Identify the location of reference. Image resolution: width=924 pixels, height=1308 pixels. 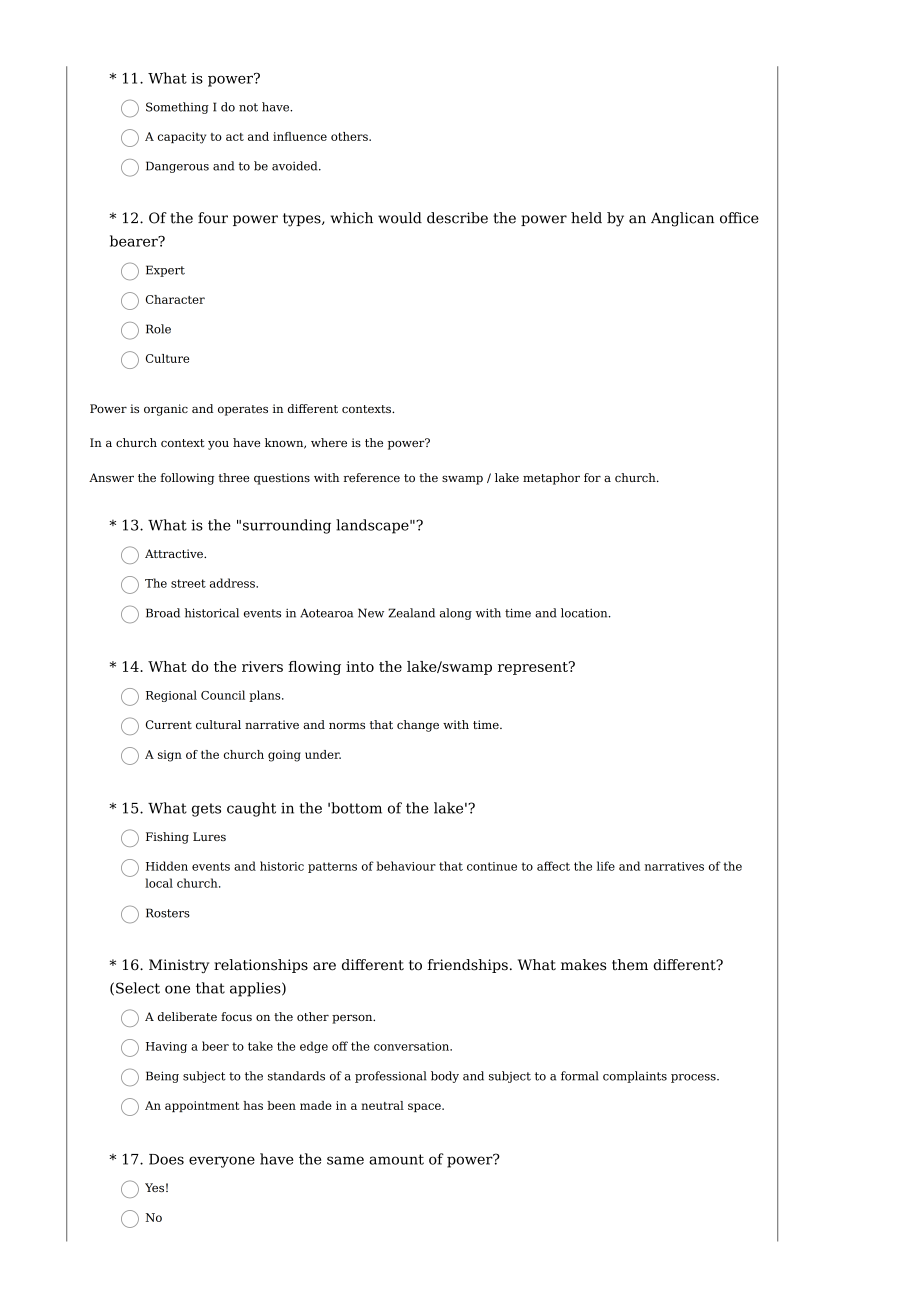
(372, 477).
